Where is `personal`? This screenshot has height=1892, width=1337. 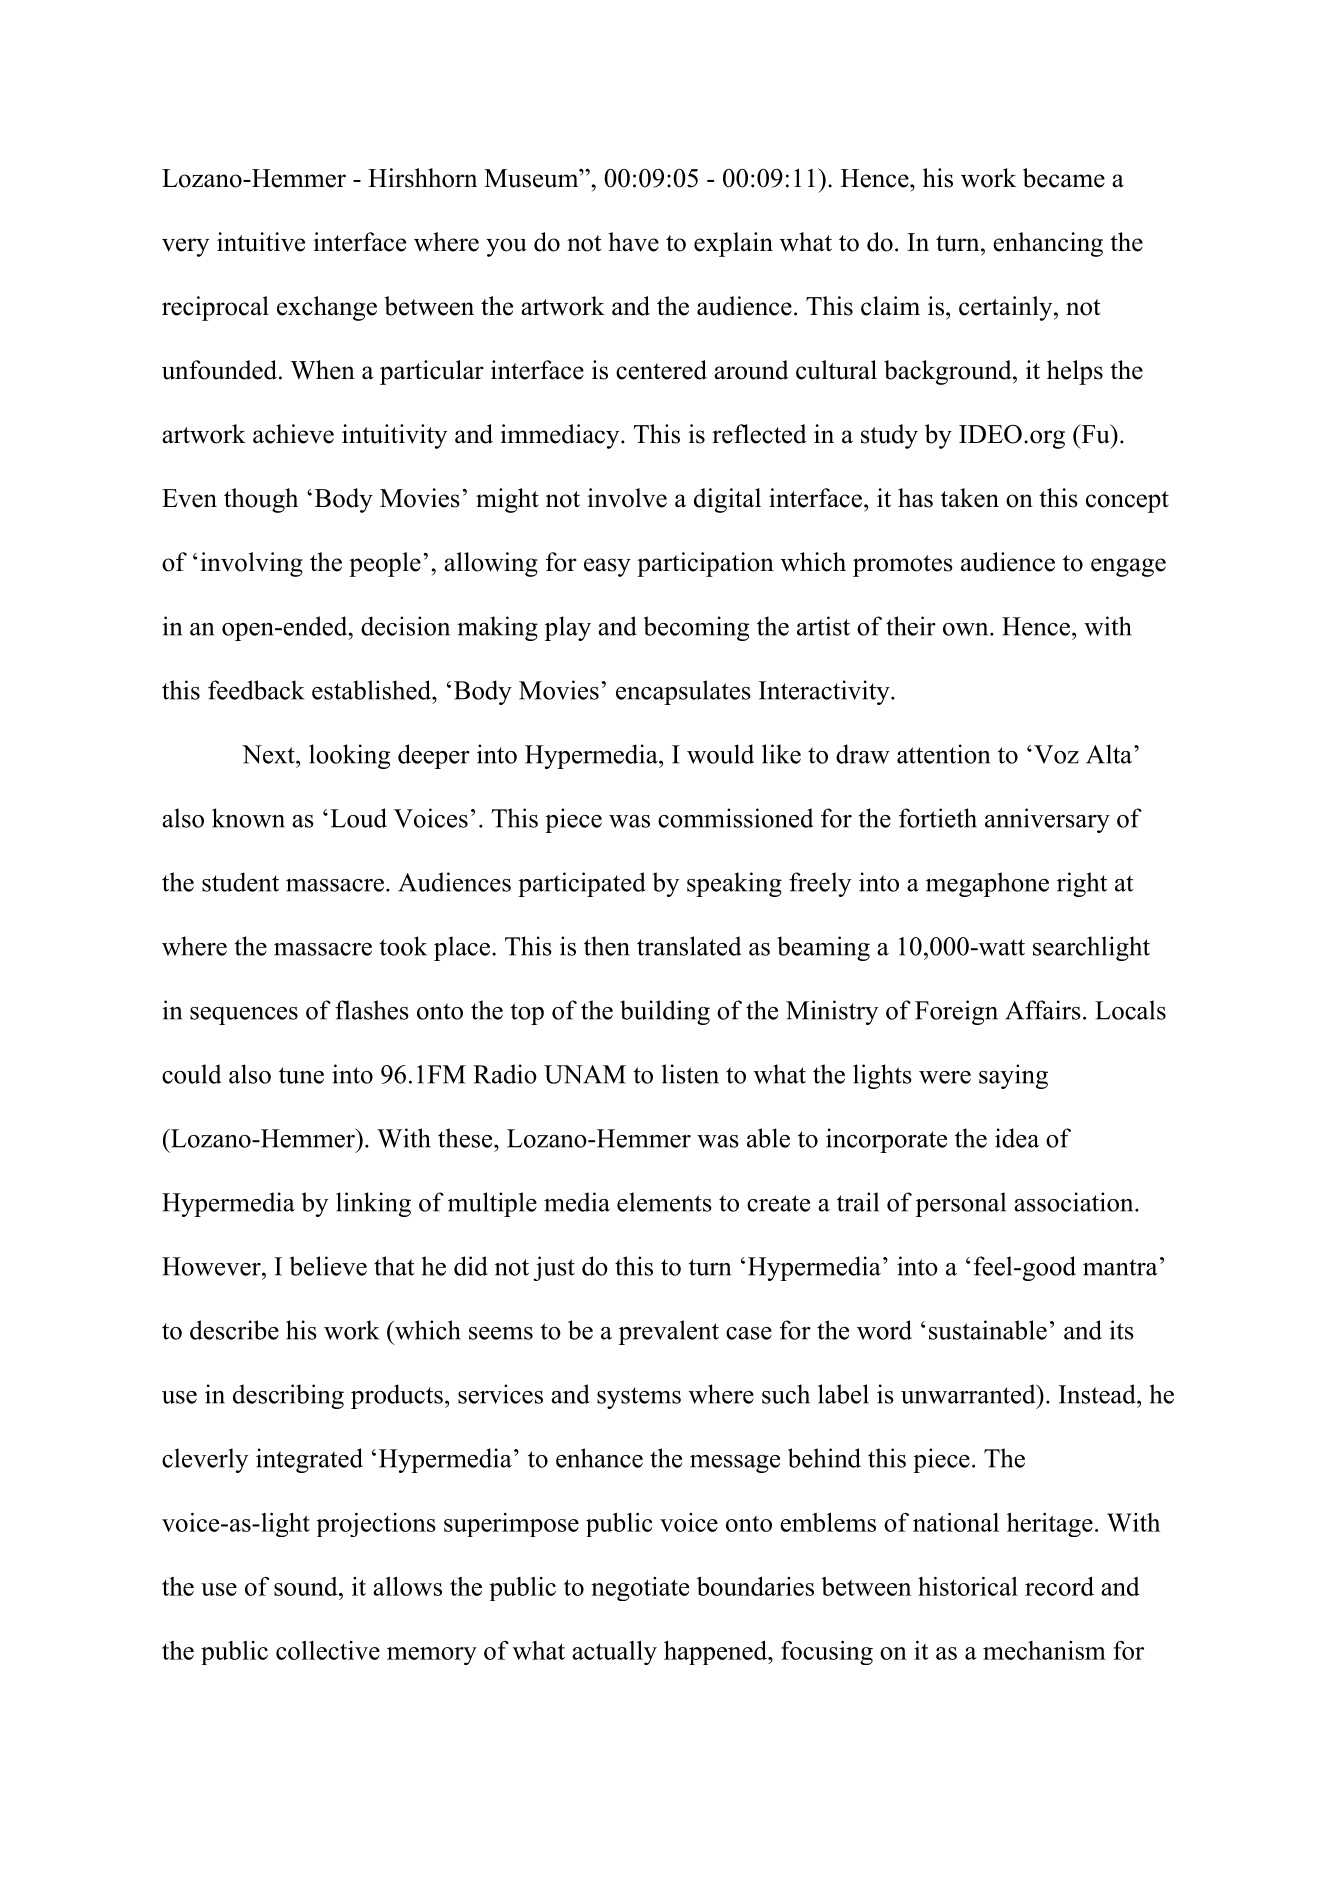 personal is located at coordinates (961, 1204).
